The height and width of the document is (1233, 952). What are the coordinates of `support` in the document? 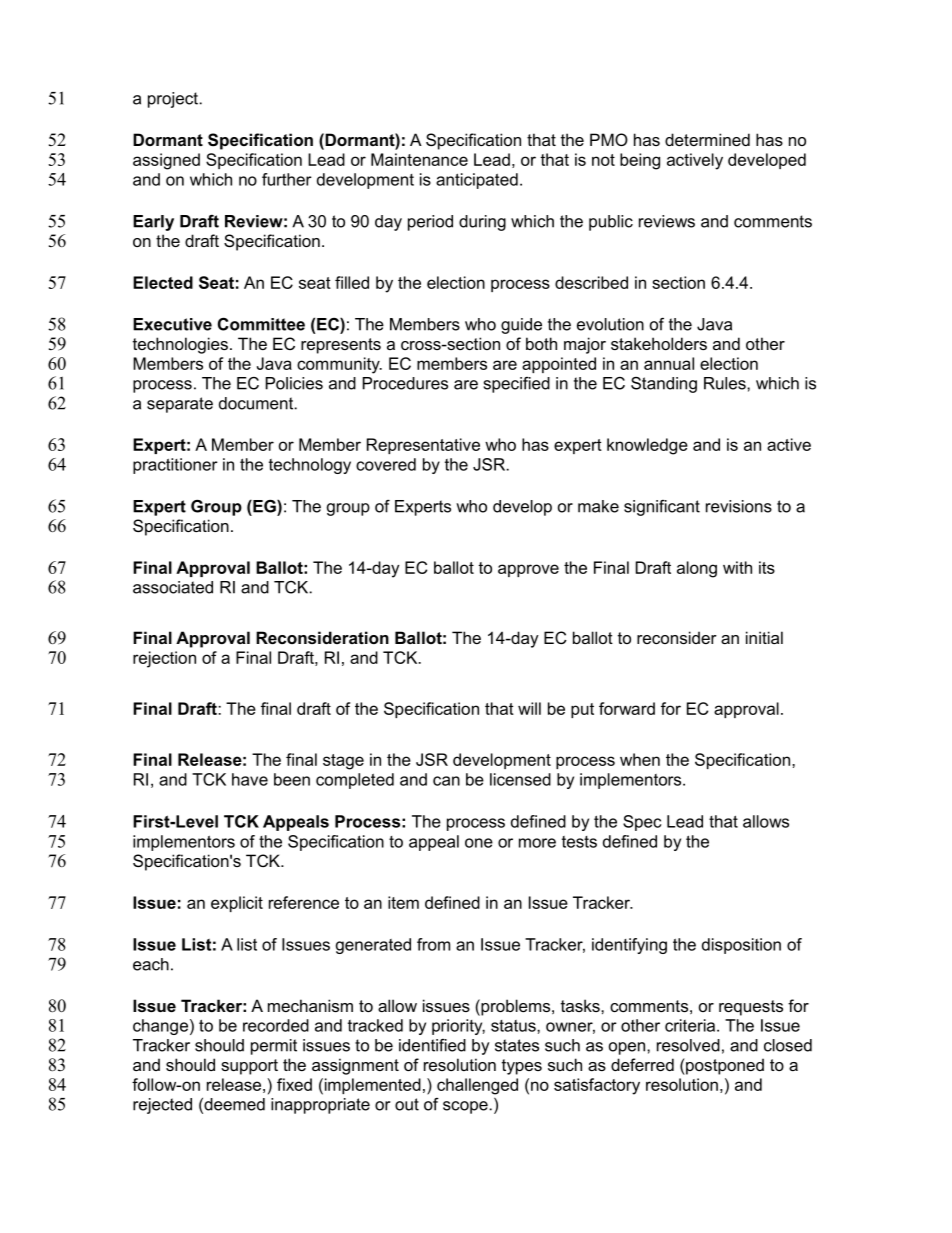 It's located at (249, 1067).
